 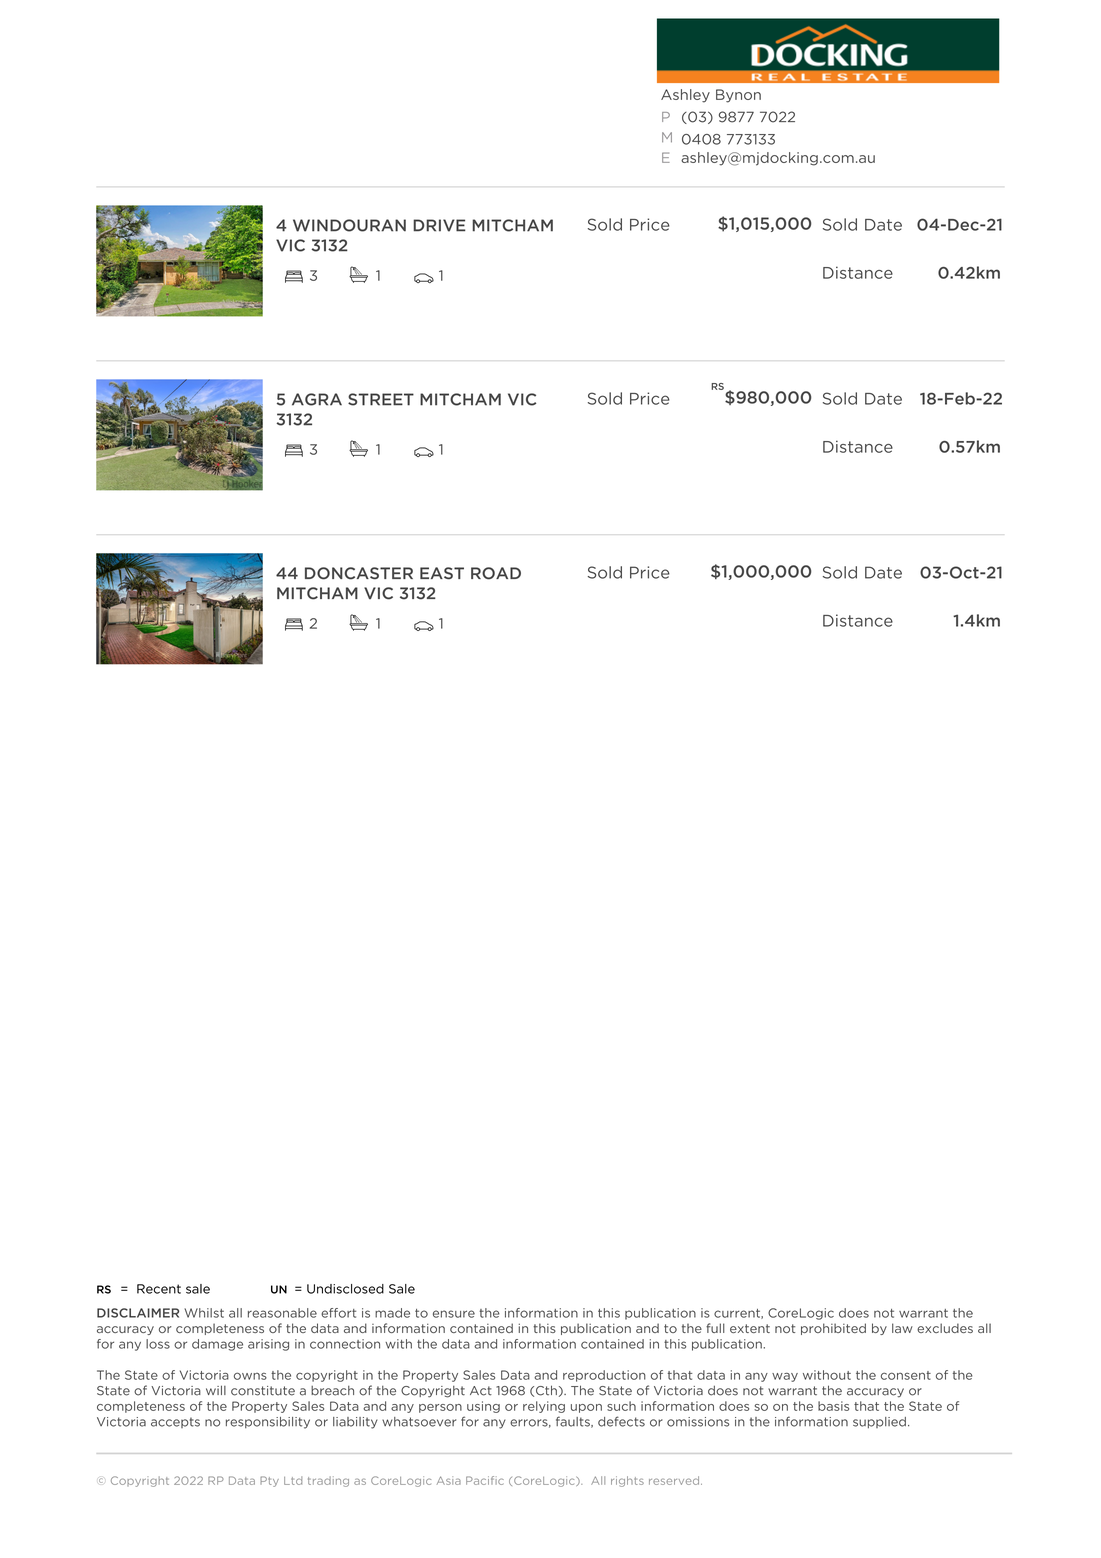 What do you see at coordinates (359, 573) in the screenshot?
I see `DONCASTER` at bounding box center [359, 573].
